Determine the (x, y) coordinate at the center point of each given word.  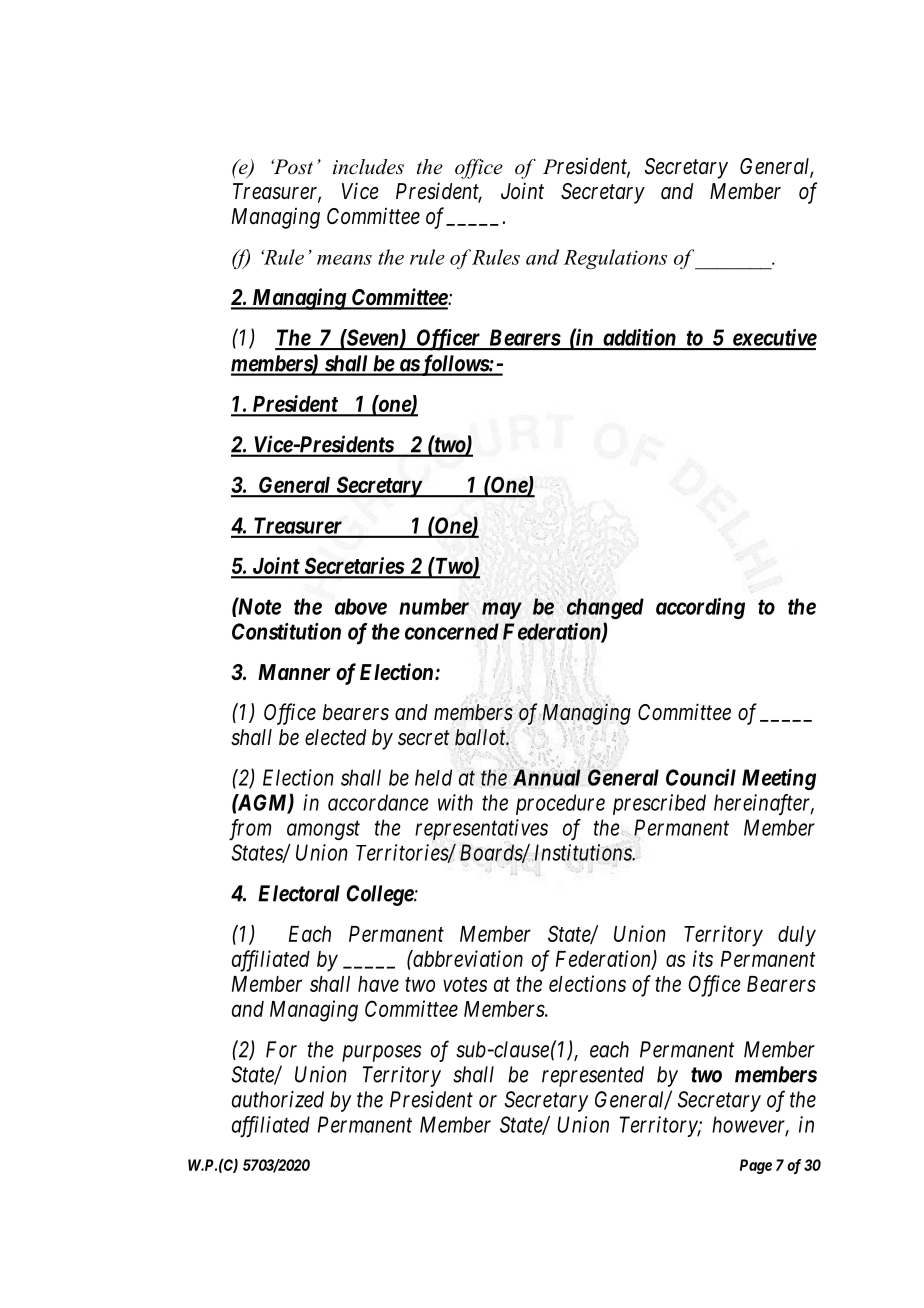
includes (368, 167)
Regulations (615, 259)
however (750, 1125)
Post (292, 167)
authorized (278, 1099)
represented (593, 1076)
